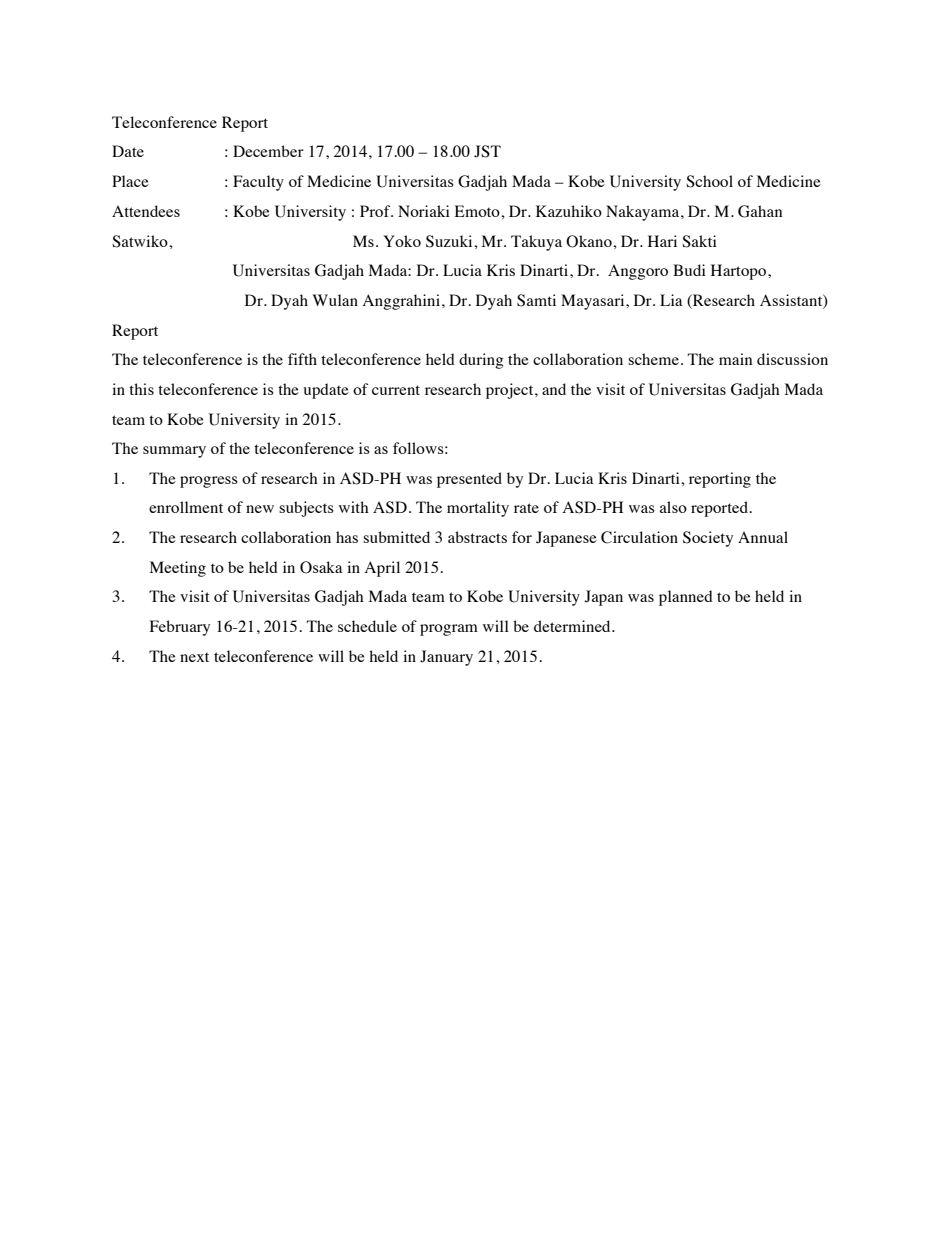 The image size is (952, 1233). Describe the element at coordinates (194, 657) in the screenshot. I see `next` at that location.
